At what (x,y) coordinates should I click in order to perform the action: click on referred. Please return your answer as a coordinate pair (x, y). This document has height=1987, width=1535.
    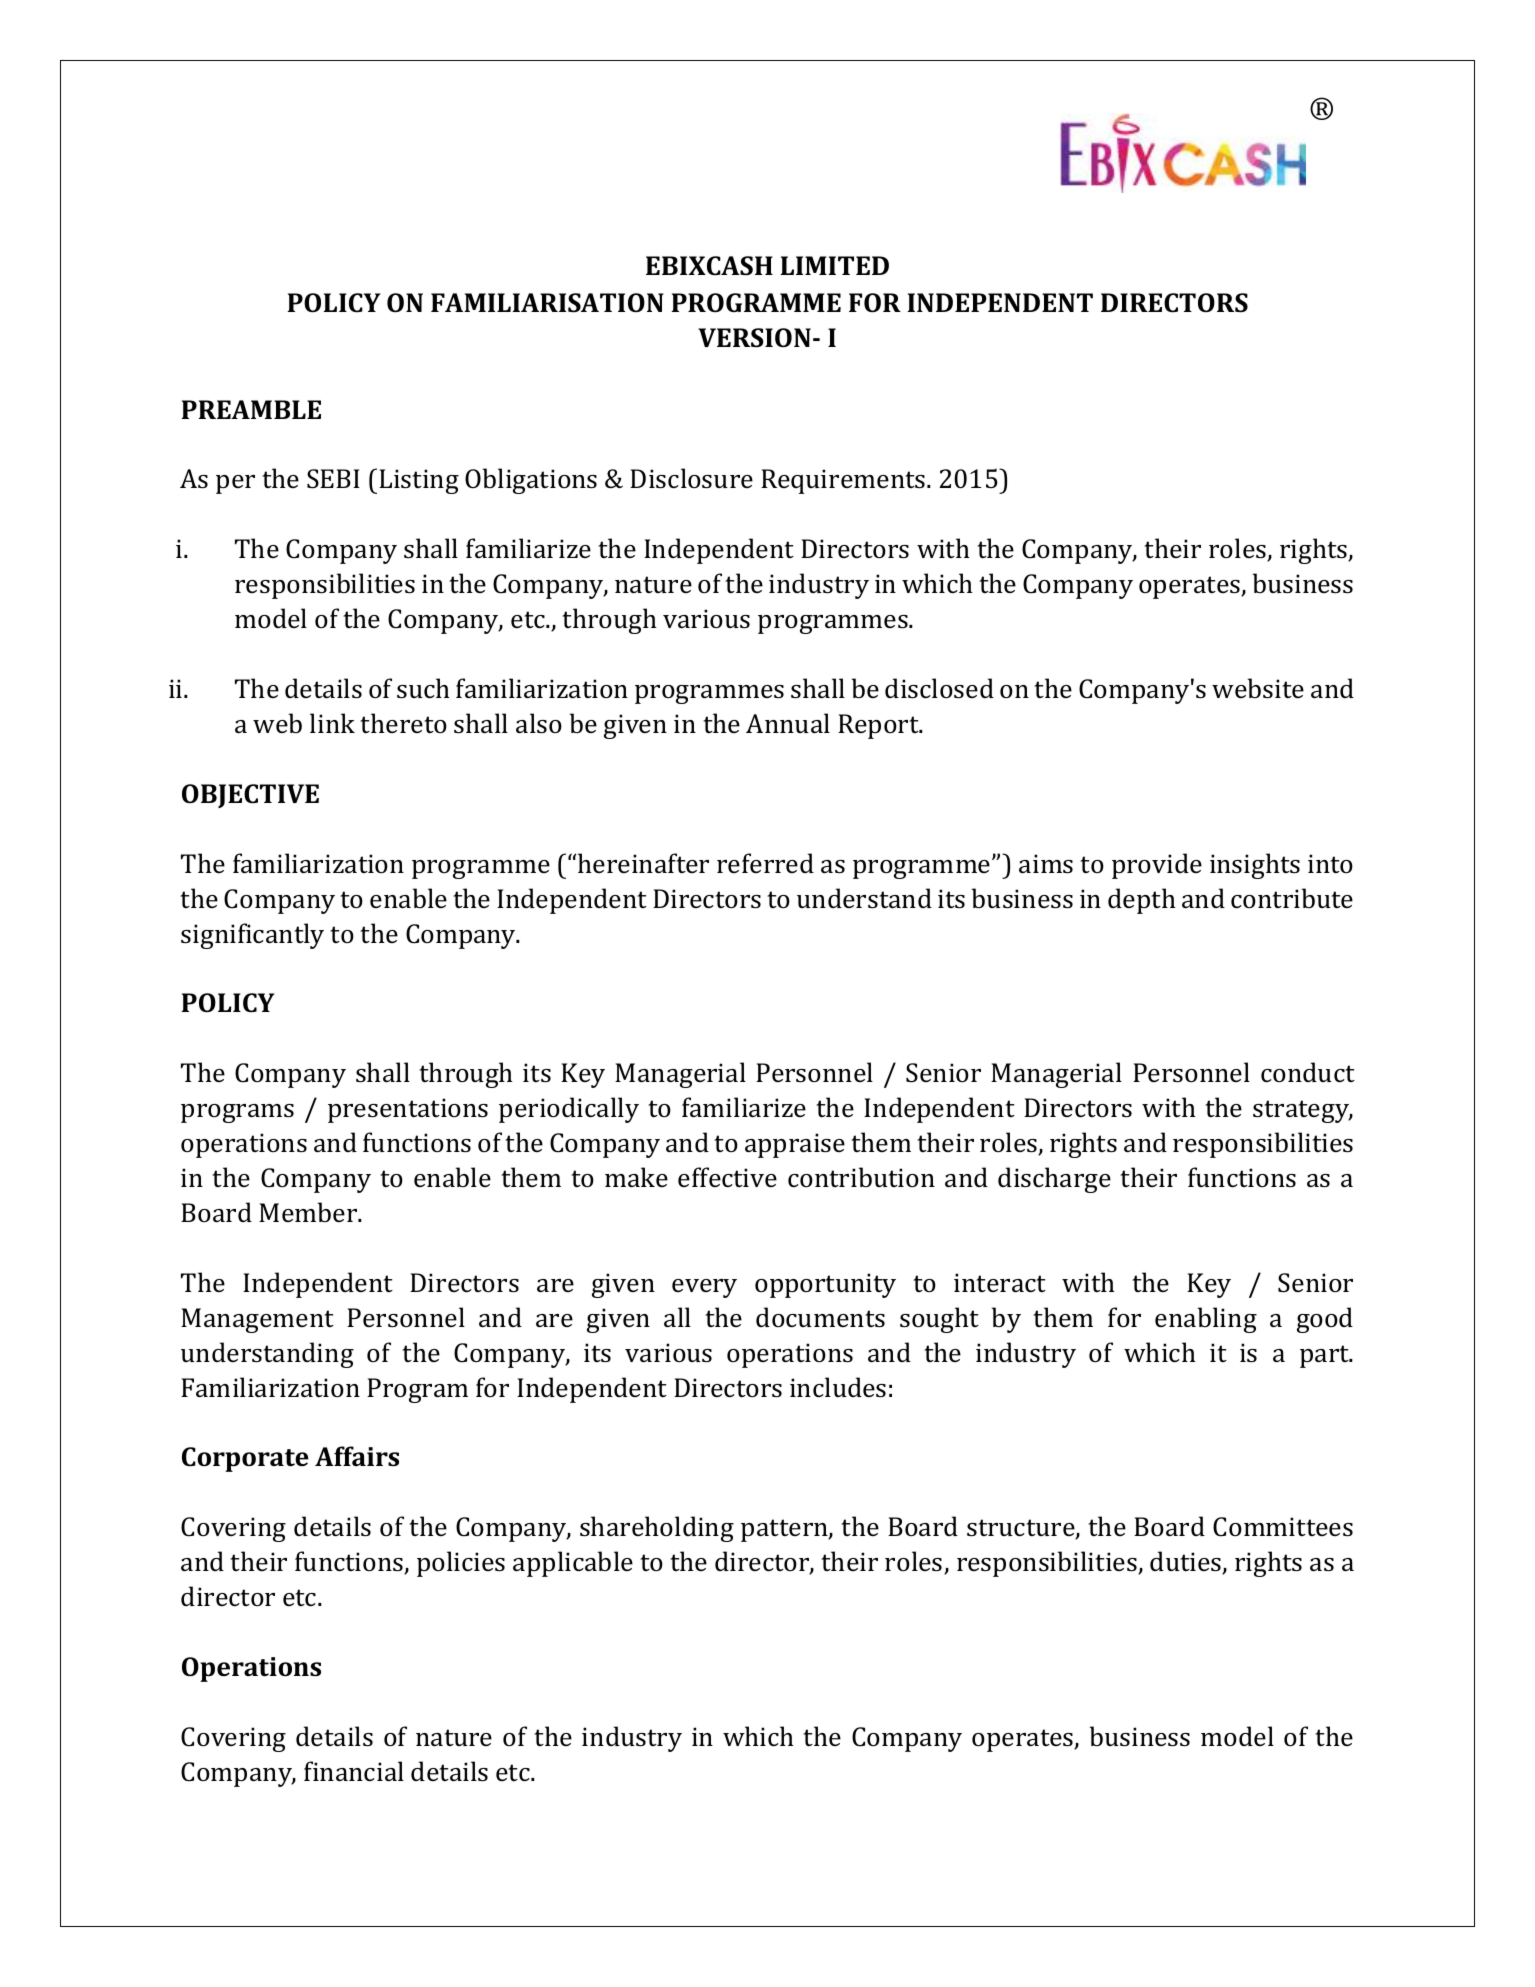
    Looking at the image, I should click on (765, 863).
